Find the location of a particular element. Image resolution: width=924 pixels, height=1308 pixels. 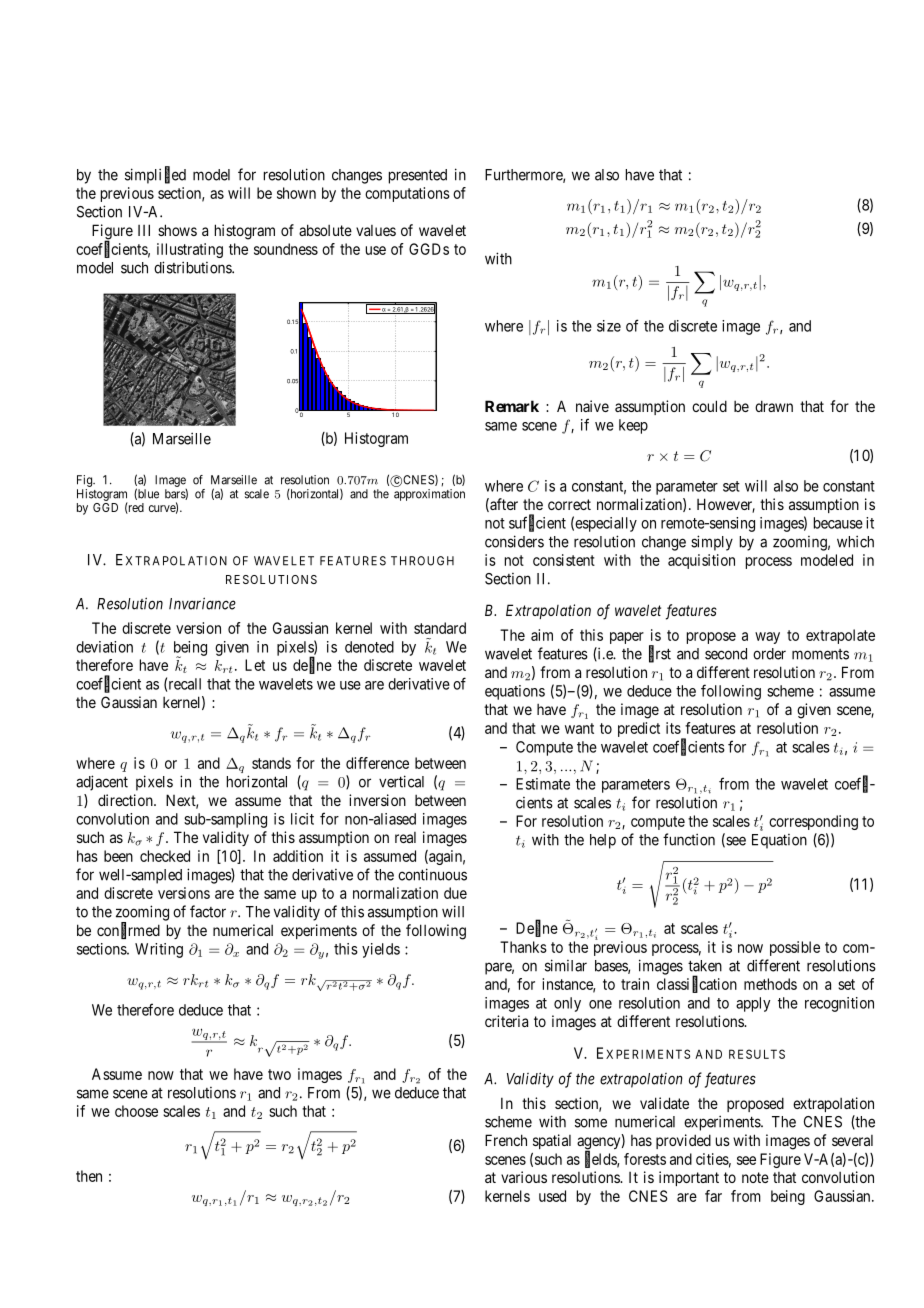

choose is located at coordinates (136, 1111).
